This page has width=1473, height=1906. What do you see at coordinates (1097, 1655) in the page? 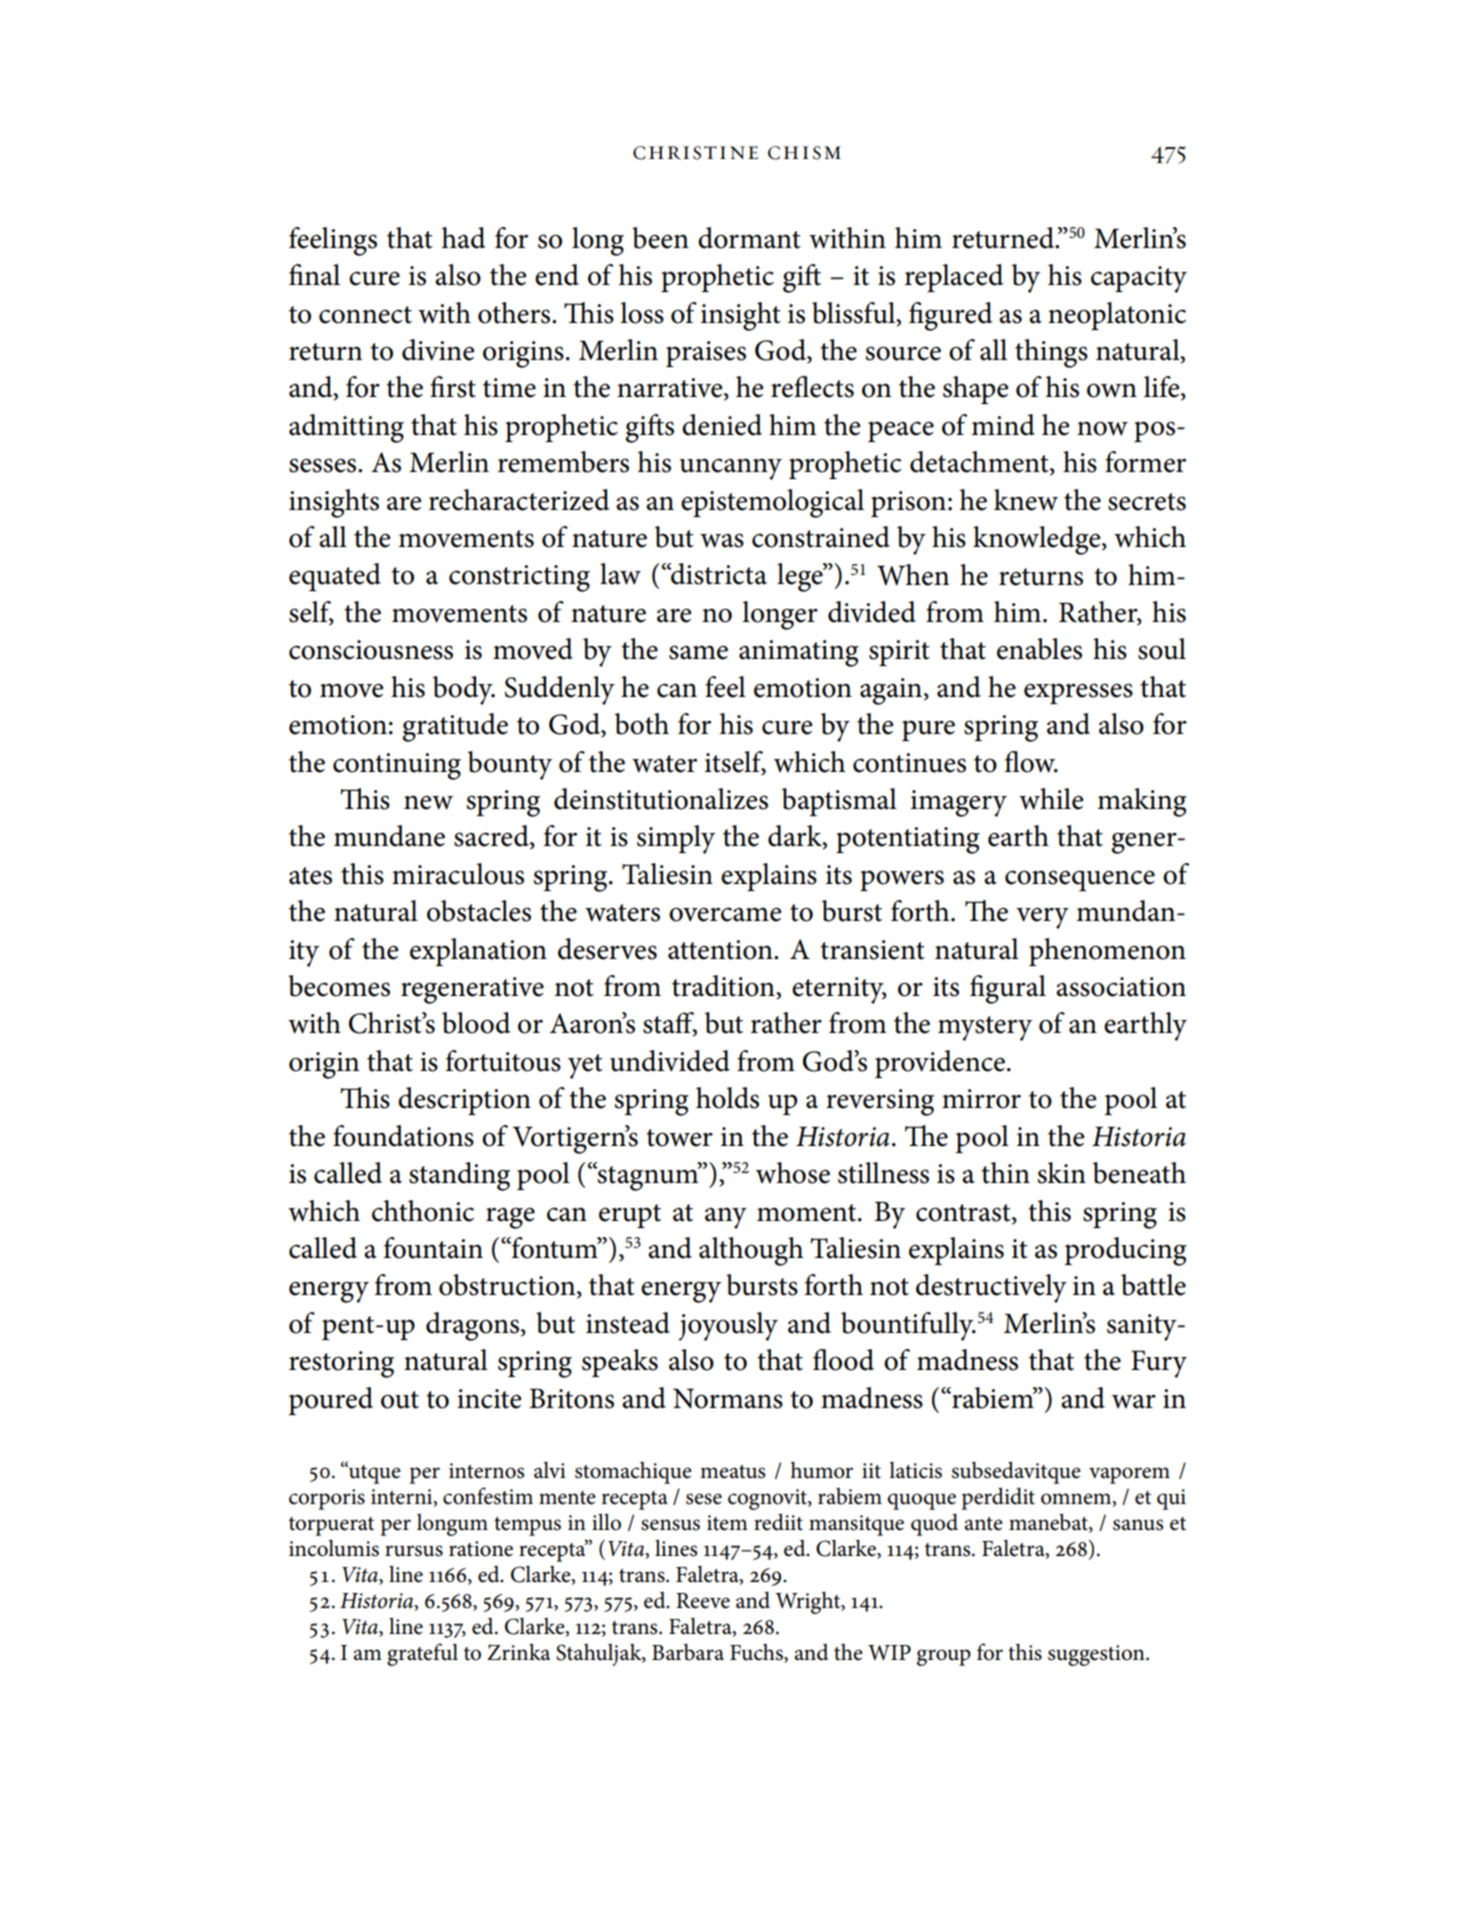
I see `suggestion` at bounding box center [1097, 1655].
